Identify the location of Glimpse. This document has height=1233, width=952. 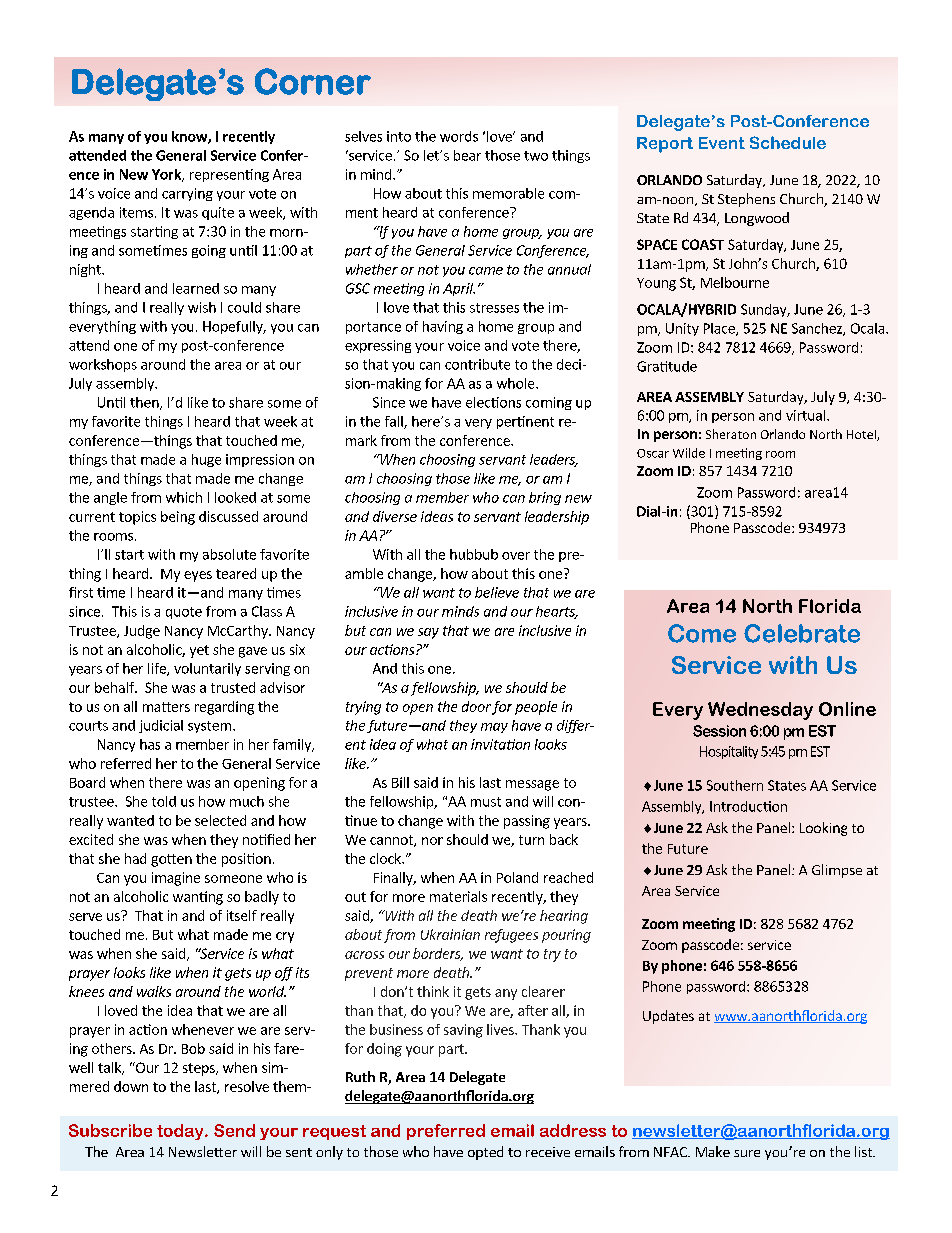
(837, 871).
